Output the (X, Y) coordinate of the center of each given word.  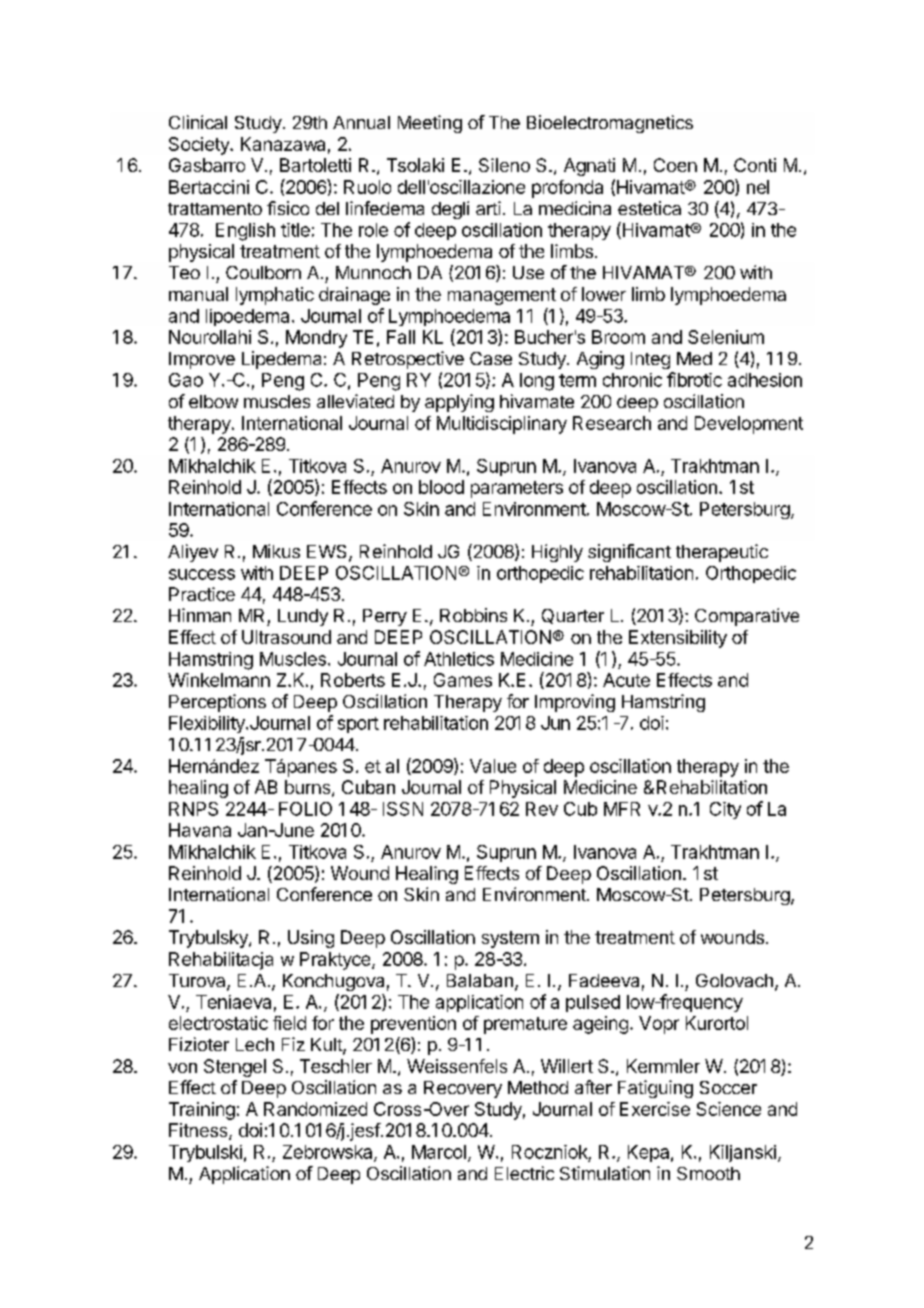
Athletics (459, 659)
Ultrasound (286, 637)
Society (200, 146)
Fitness (199, 1131)
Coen (675, 165)
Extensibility (678, 639)
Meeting (430, 124)
